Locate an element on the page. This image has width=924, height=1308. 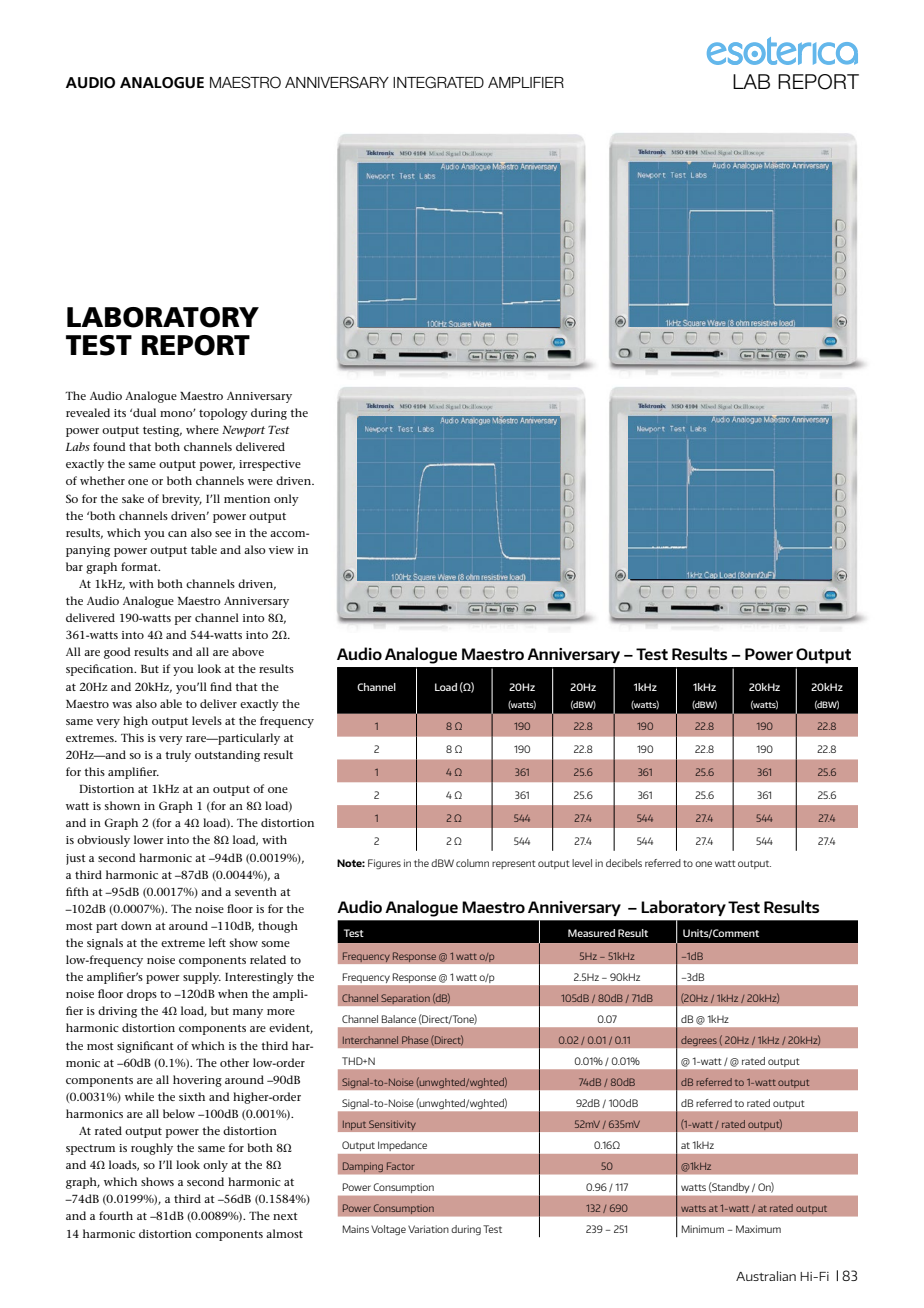
where is located at coordinates (202, 429).
